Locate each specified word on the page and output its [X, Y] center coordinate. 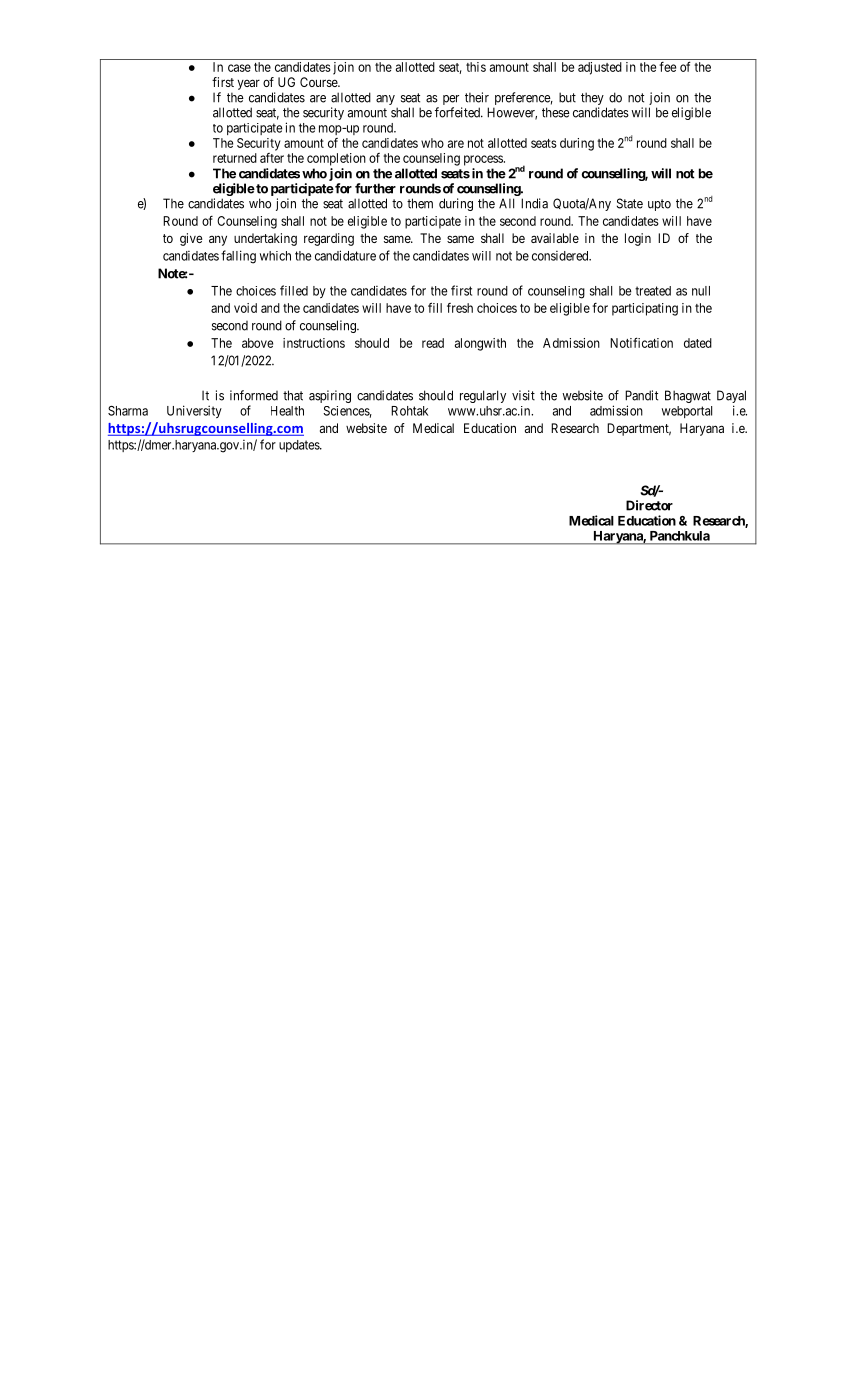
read [433, 343]
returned [235, 158]
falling [238, 257]
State [630, 203]
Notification [641, 342]
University [194, 411]
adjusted [600, 68]
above [257, 343]
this [476, 67]
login [638, 239]
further [375, 188]
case [239, 68]
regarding [329, 239]
